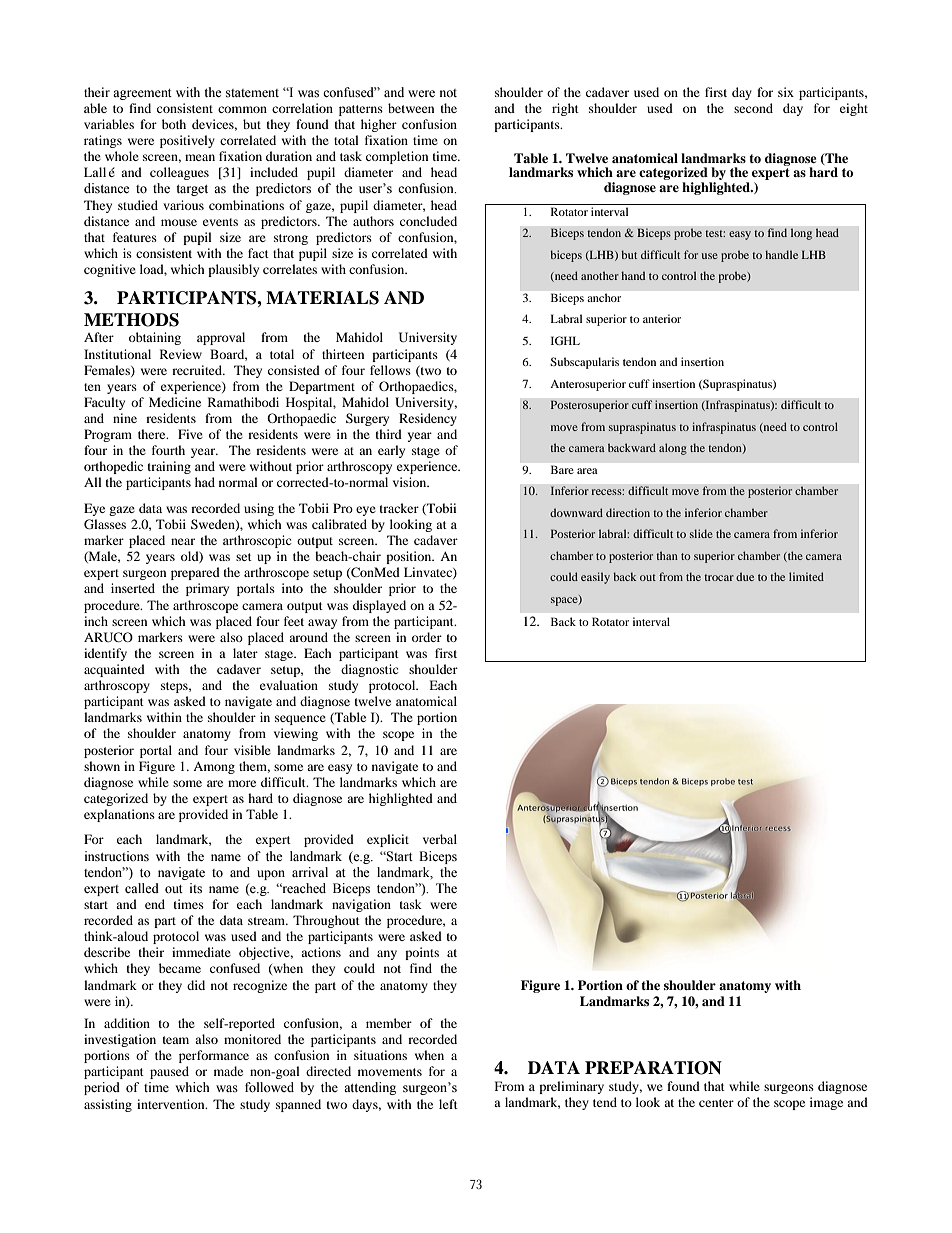 This screenshot has width=952, height=1233. Describe the element at coordinates (214, 1056) in the screenshot. I see `performance` at that location.
